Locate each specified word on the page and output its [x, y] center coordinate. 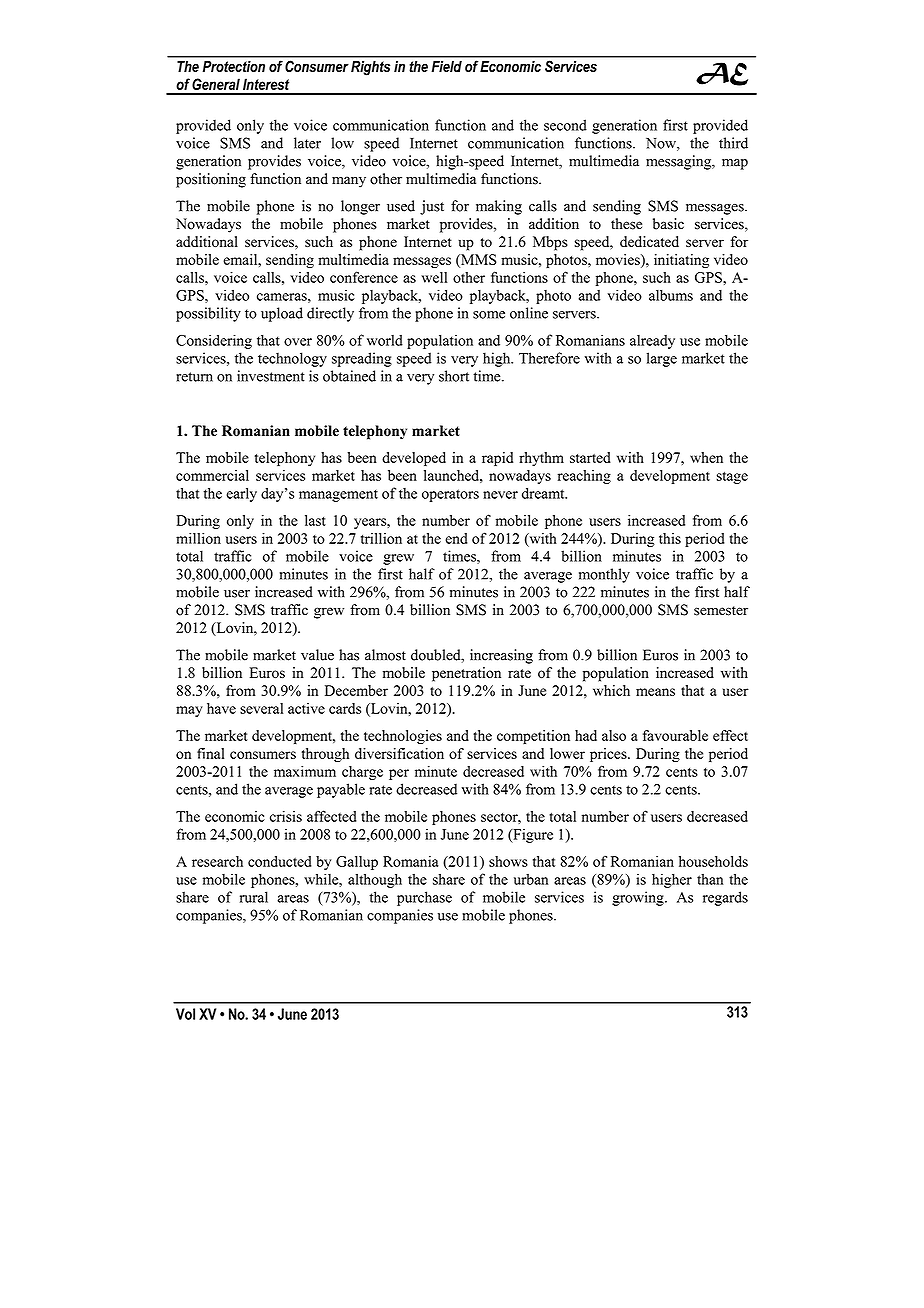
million [198, 538]
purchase [424, 898]
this [670, 538]
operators [450, 495]
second [565, 125]
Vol [185, 1014]
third [733, 143]
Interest [266, 84]
